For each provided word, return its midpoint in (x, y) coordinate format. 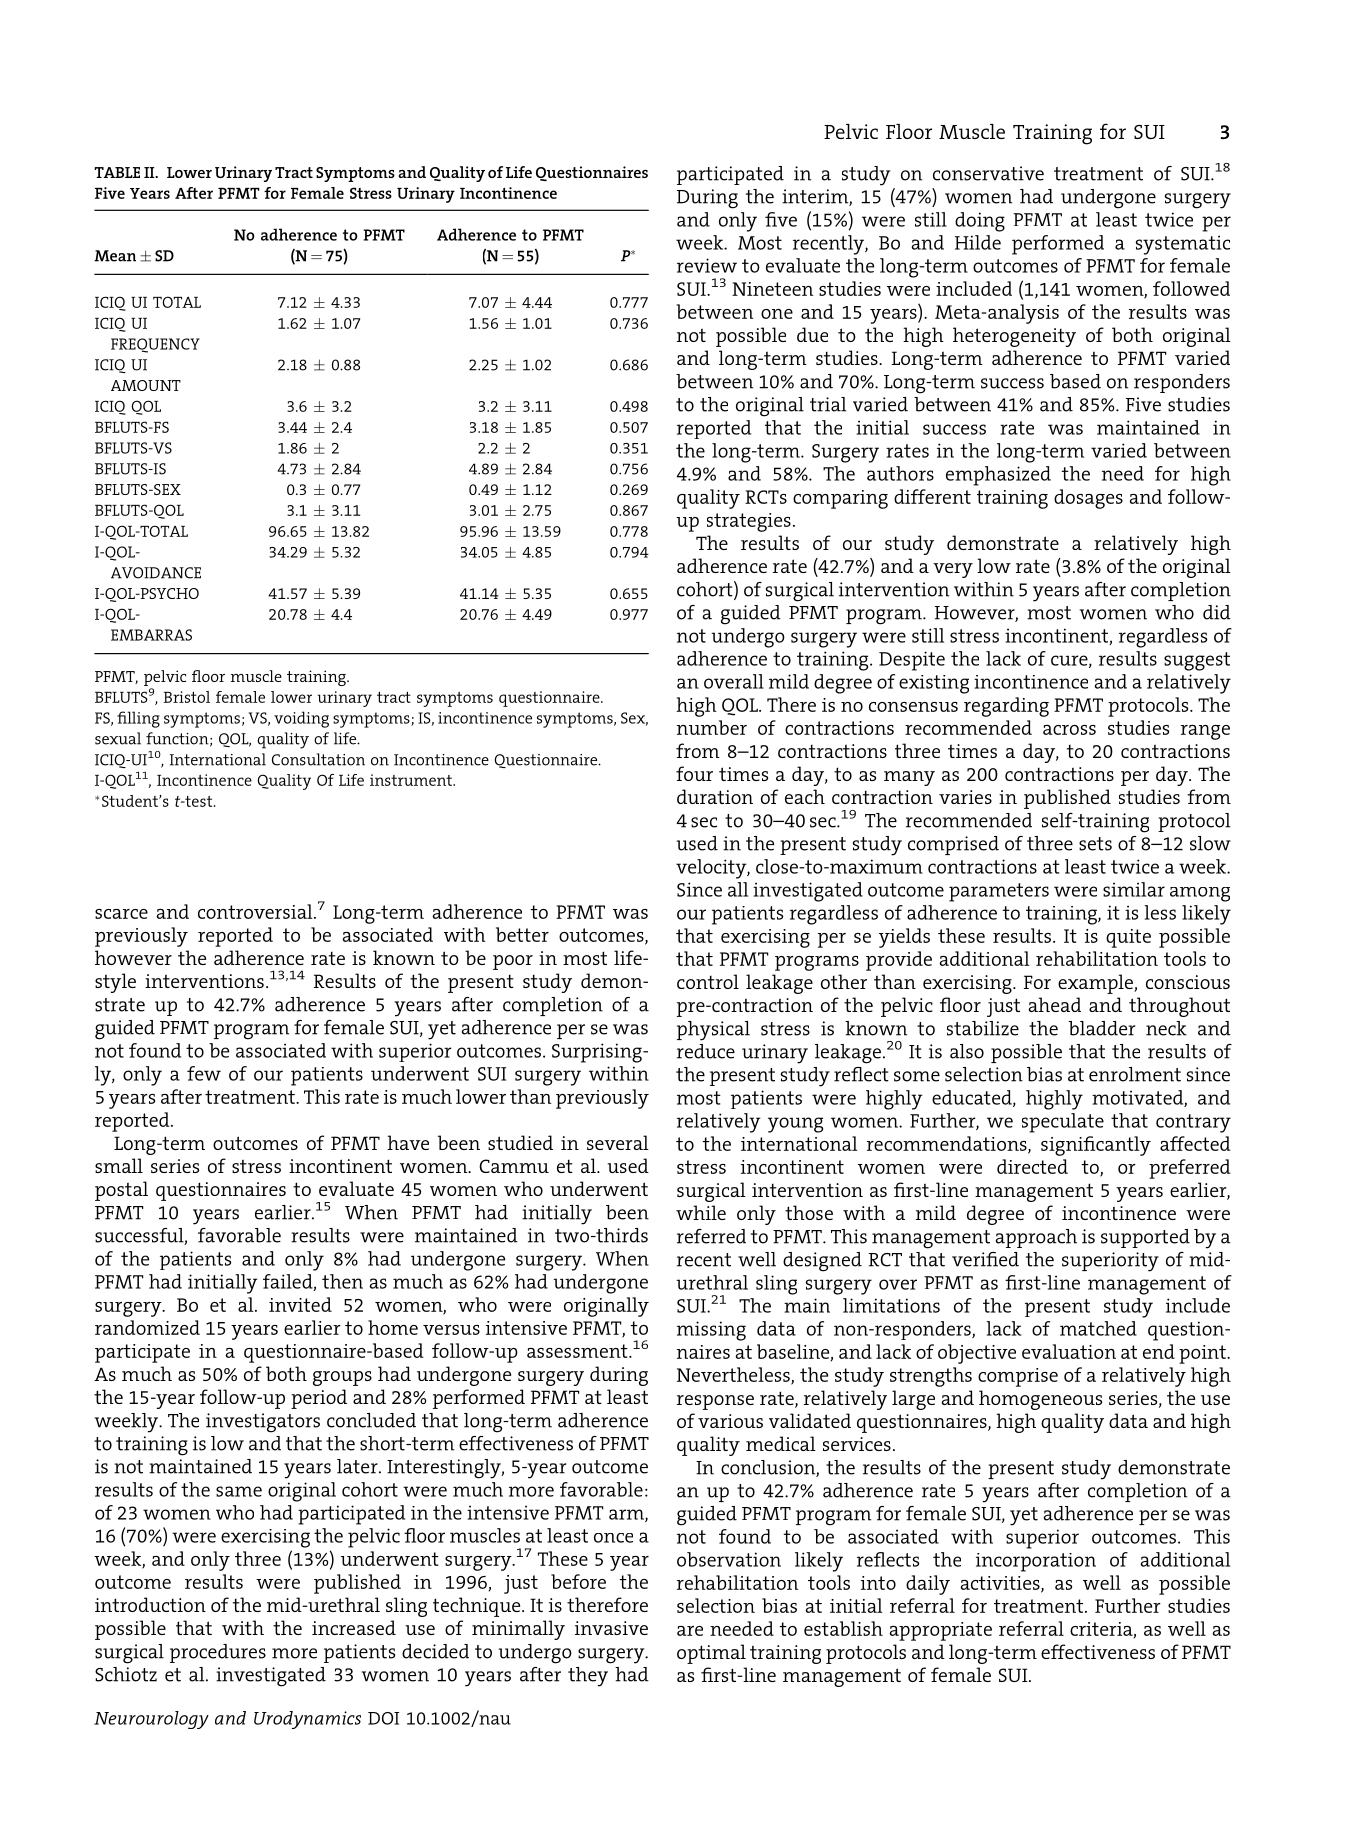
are (690, 1631)
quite (1128, 938)
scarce (121, 914)
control (708, 981)
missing (711, 1331)
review (707, 265)
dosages (1088, 499)
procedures (218, 1653)
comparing (840, 499)
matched (1098, 1328)
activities (1001, 1584)
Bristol (186, 697)
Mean (115, 256)
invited (300, 1304)
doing (980, 222)
